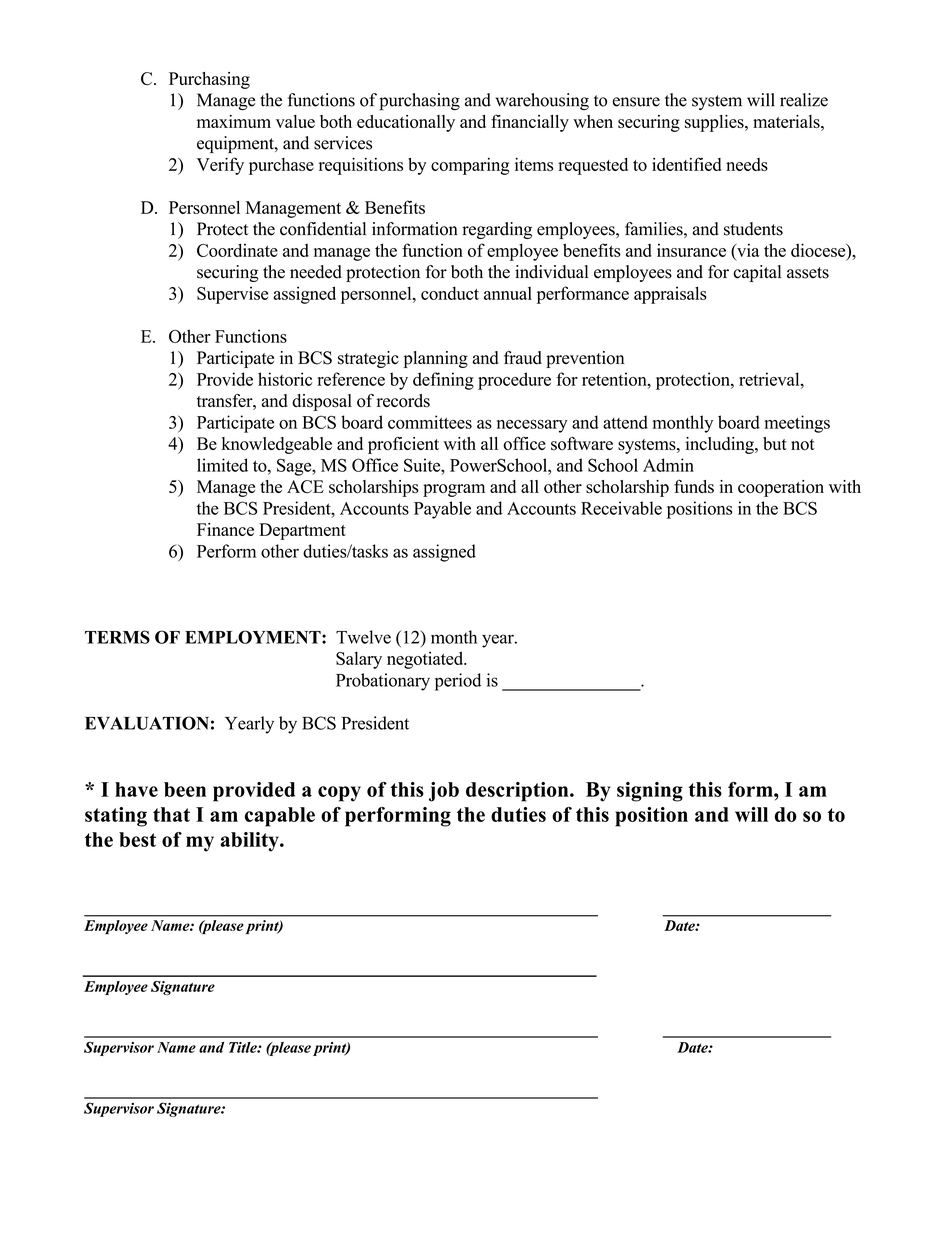 The width and height of the screenshot is (952, 1233). Describe the element at coordinates (650, 792) in the screenshot. I see `signing` at that location.
